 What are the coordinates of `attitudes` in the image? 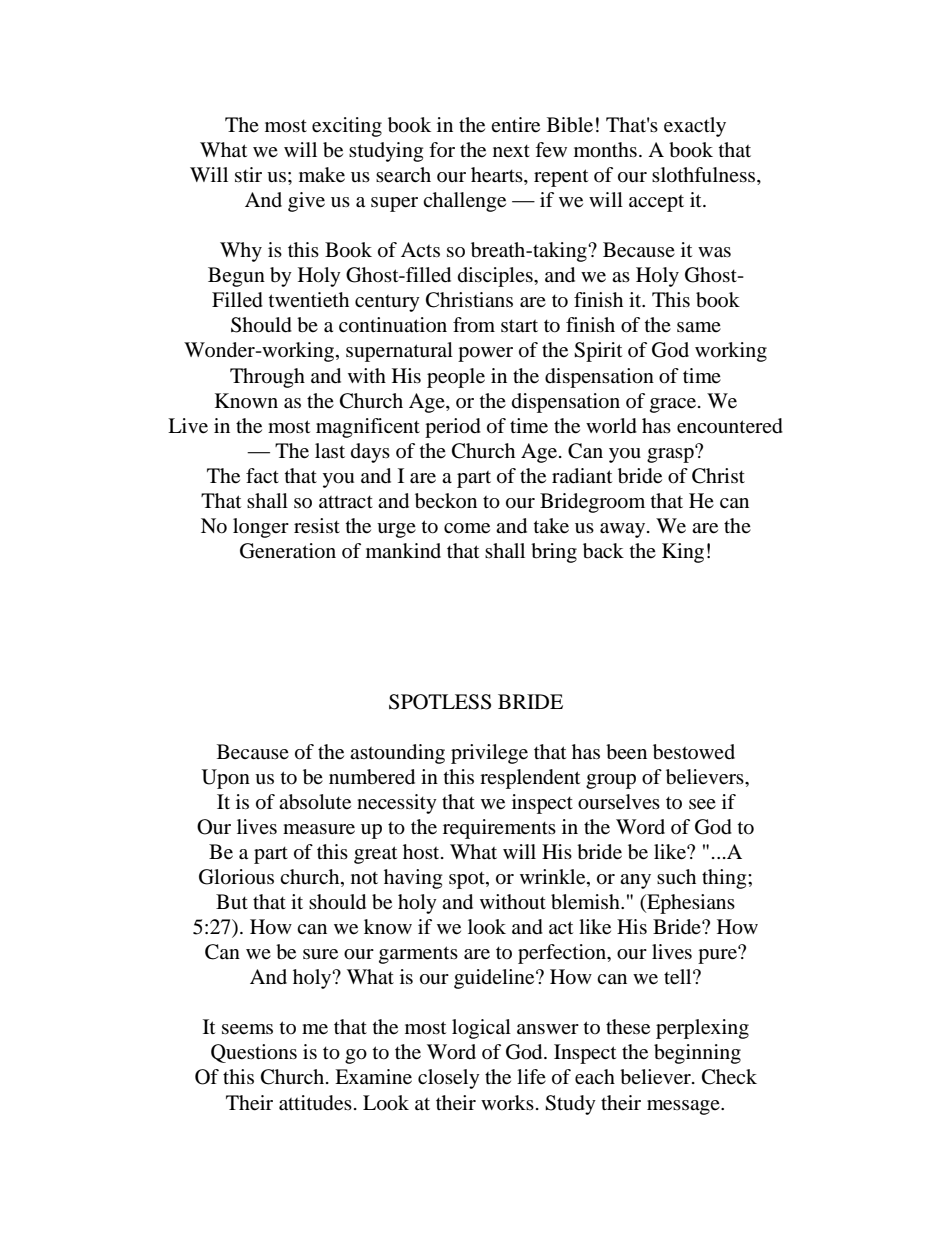 It's located at (315, 1103).
